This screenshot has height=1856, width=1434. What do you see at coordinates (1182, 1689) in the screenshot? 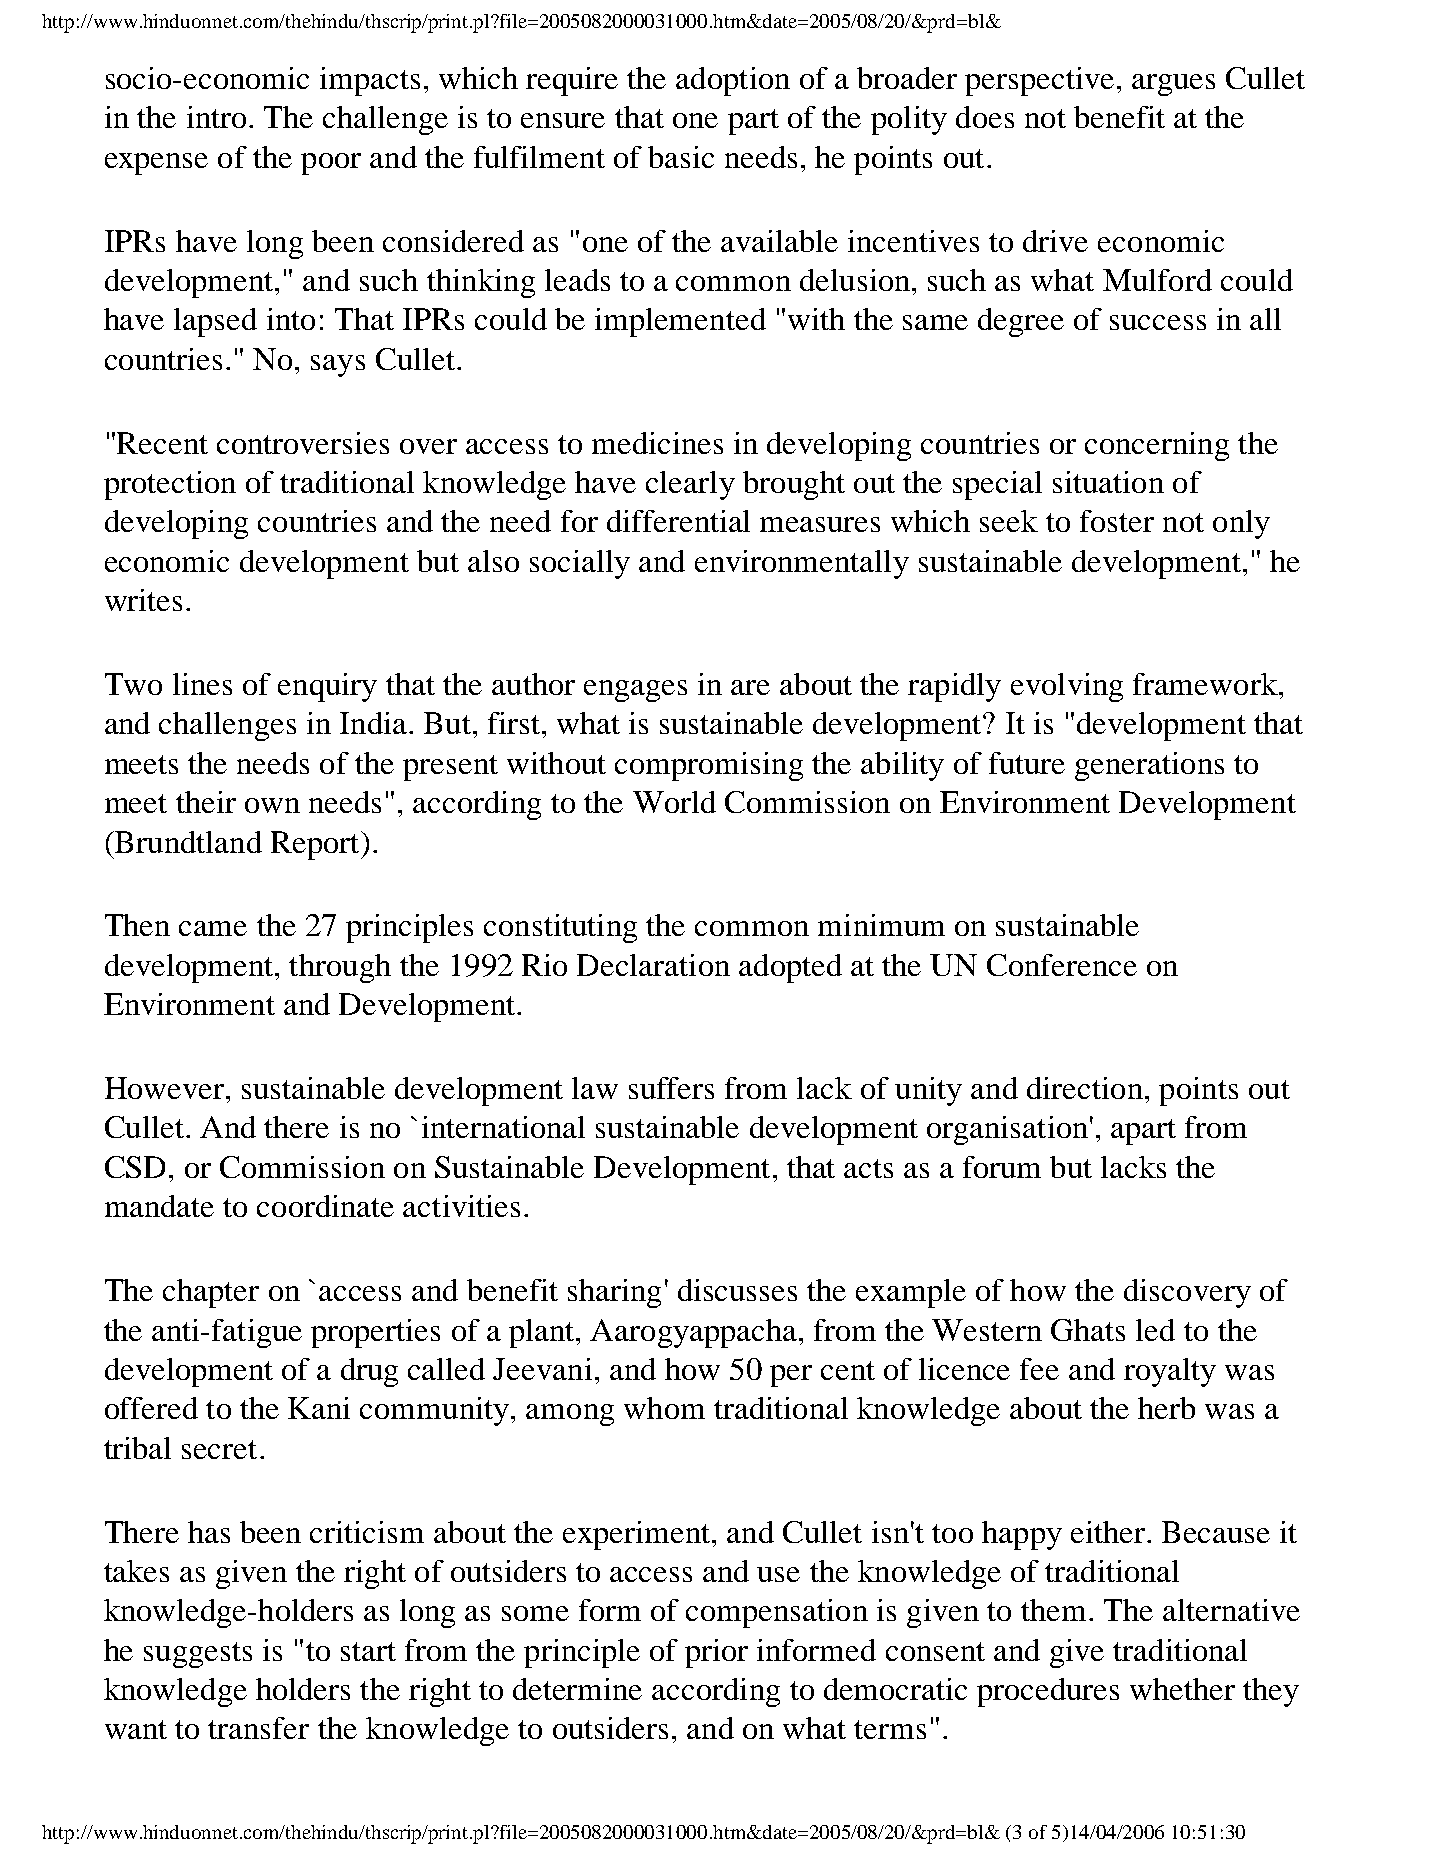
I see `whether` at bounding box center [1182, 1689].
